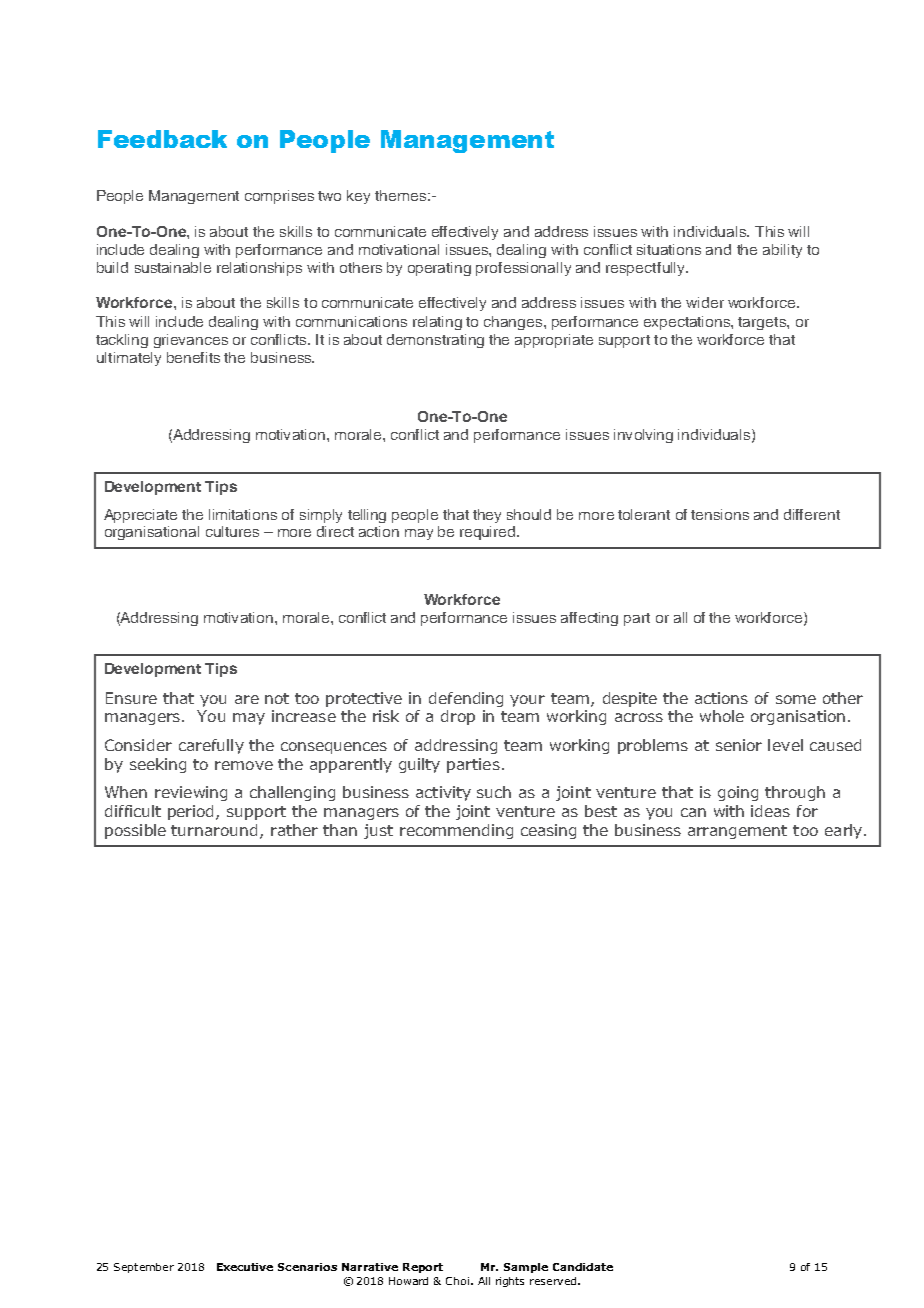  What do you see at coordinates (466, 699) in the page?
I see `defending` at bounding box center [466, 699].
